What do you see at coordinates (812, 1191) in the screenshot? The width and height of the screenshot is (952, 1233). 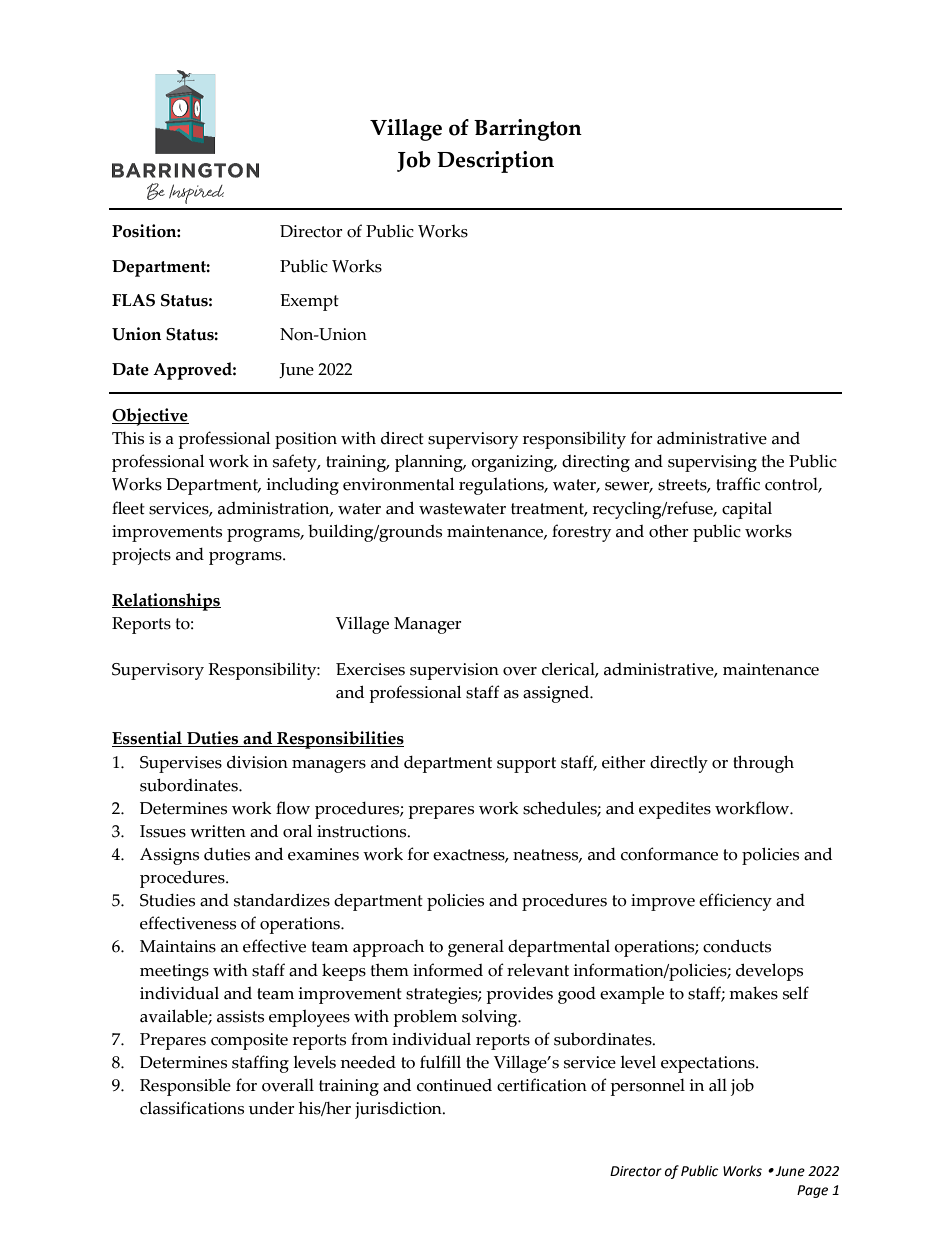 I see `Page` at bounding box center [812, 1191].
